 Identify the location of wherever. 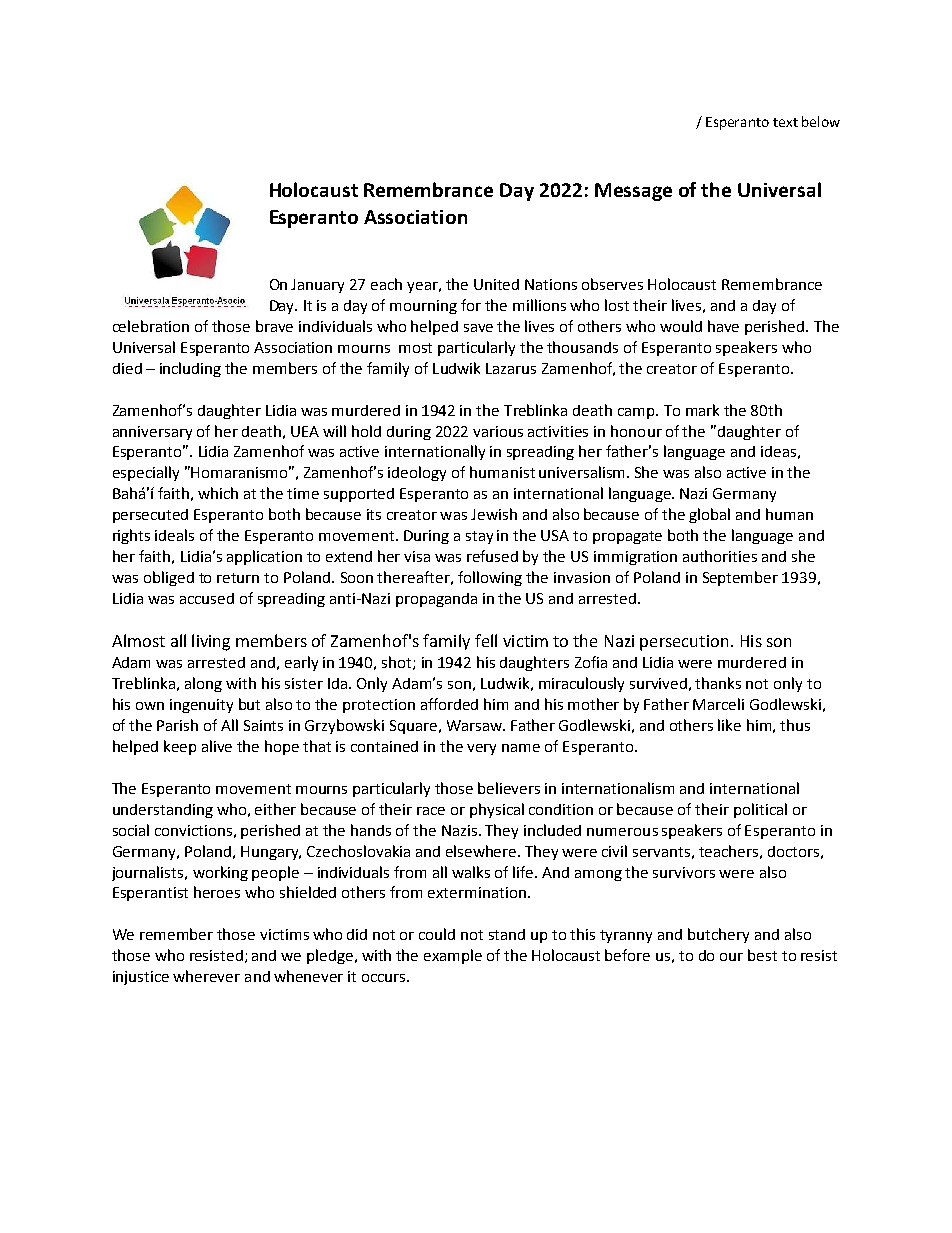
(206, 976).
